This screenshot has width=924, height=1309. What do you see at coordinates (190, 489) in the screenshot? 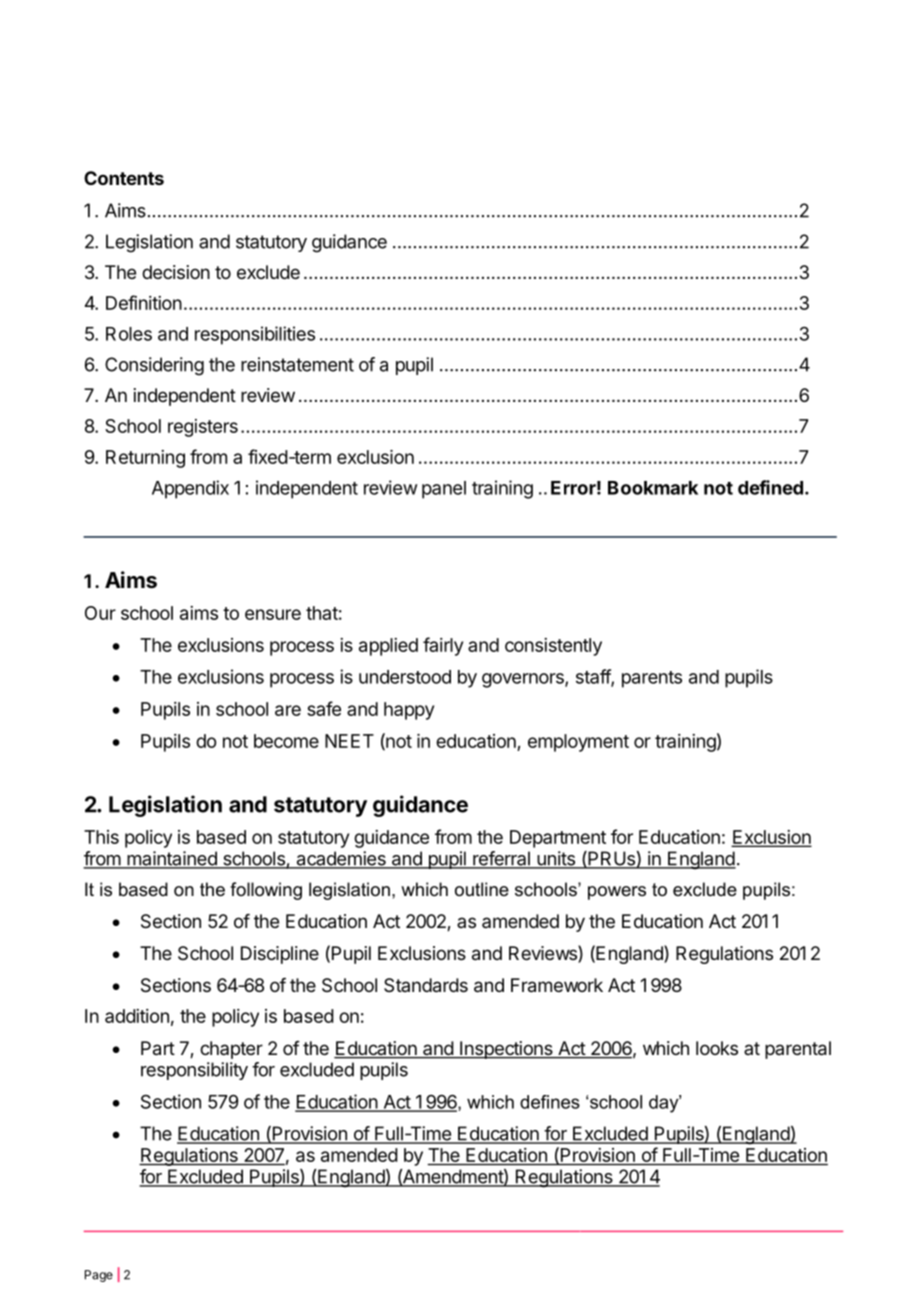
I see `Appendix` at bounding box center [190, 489].
